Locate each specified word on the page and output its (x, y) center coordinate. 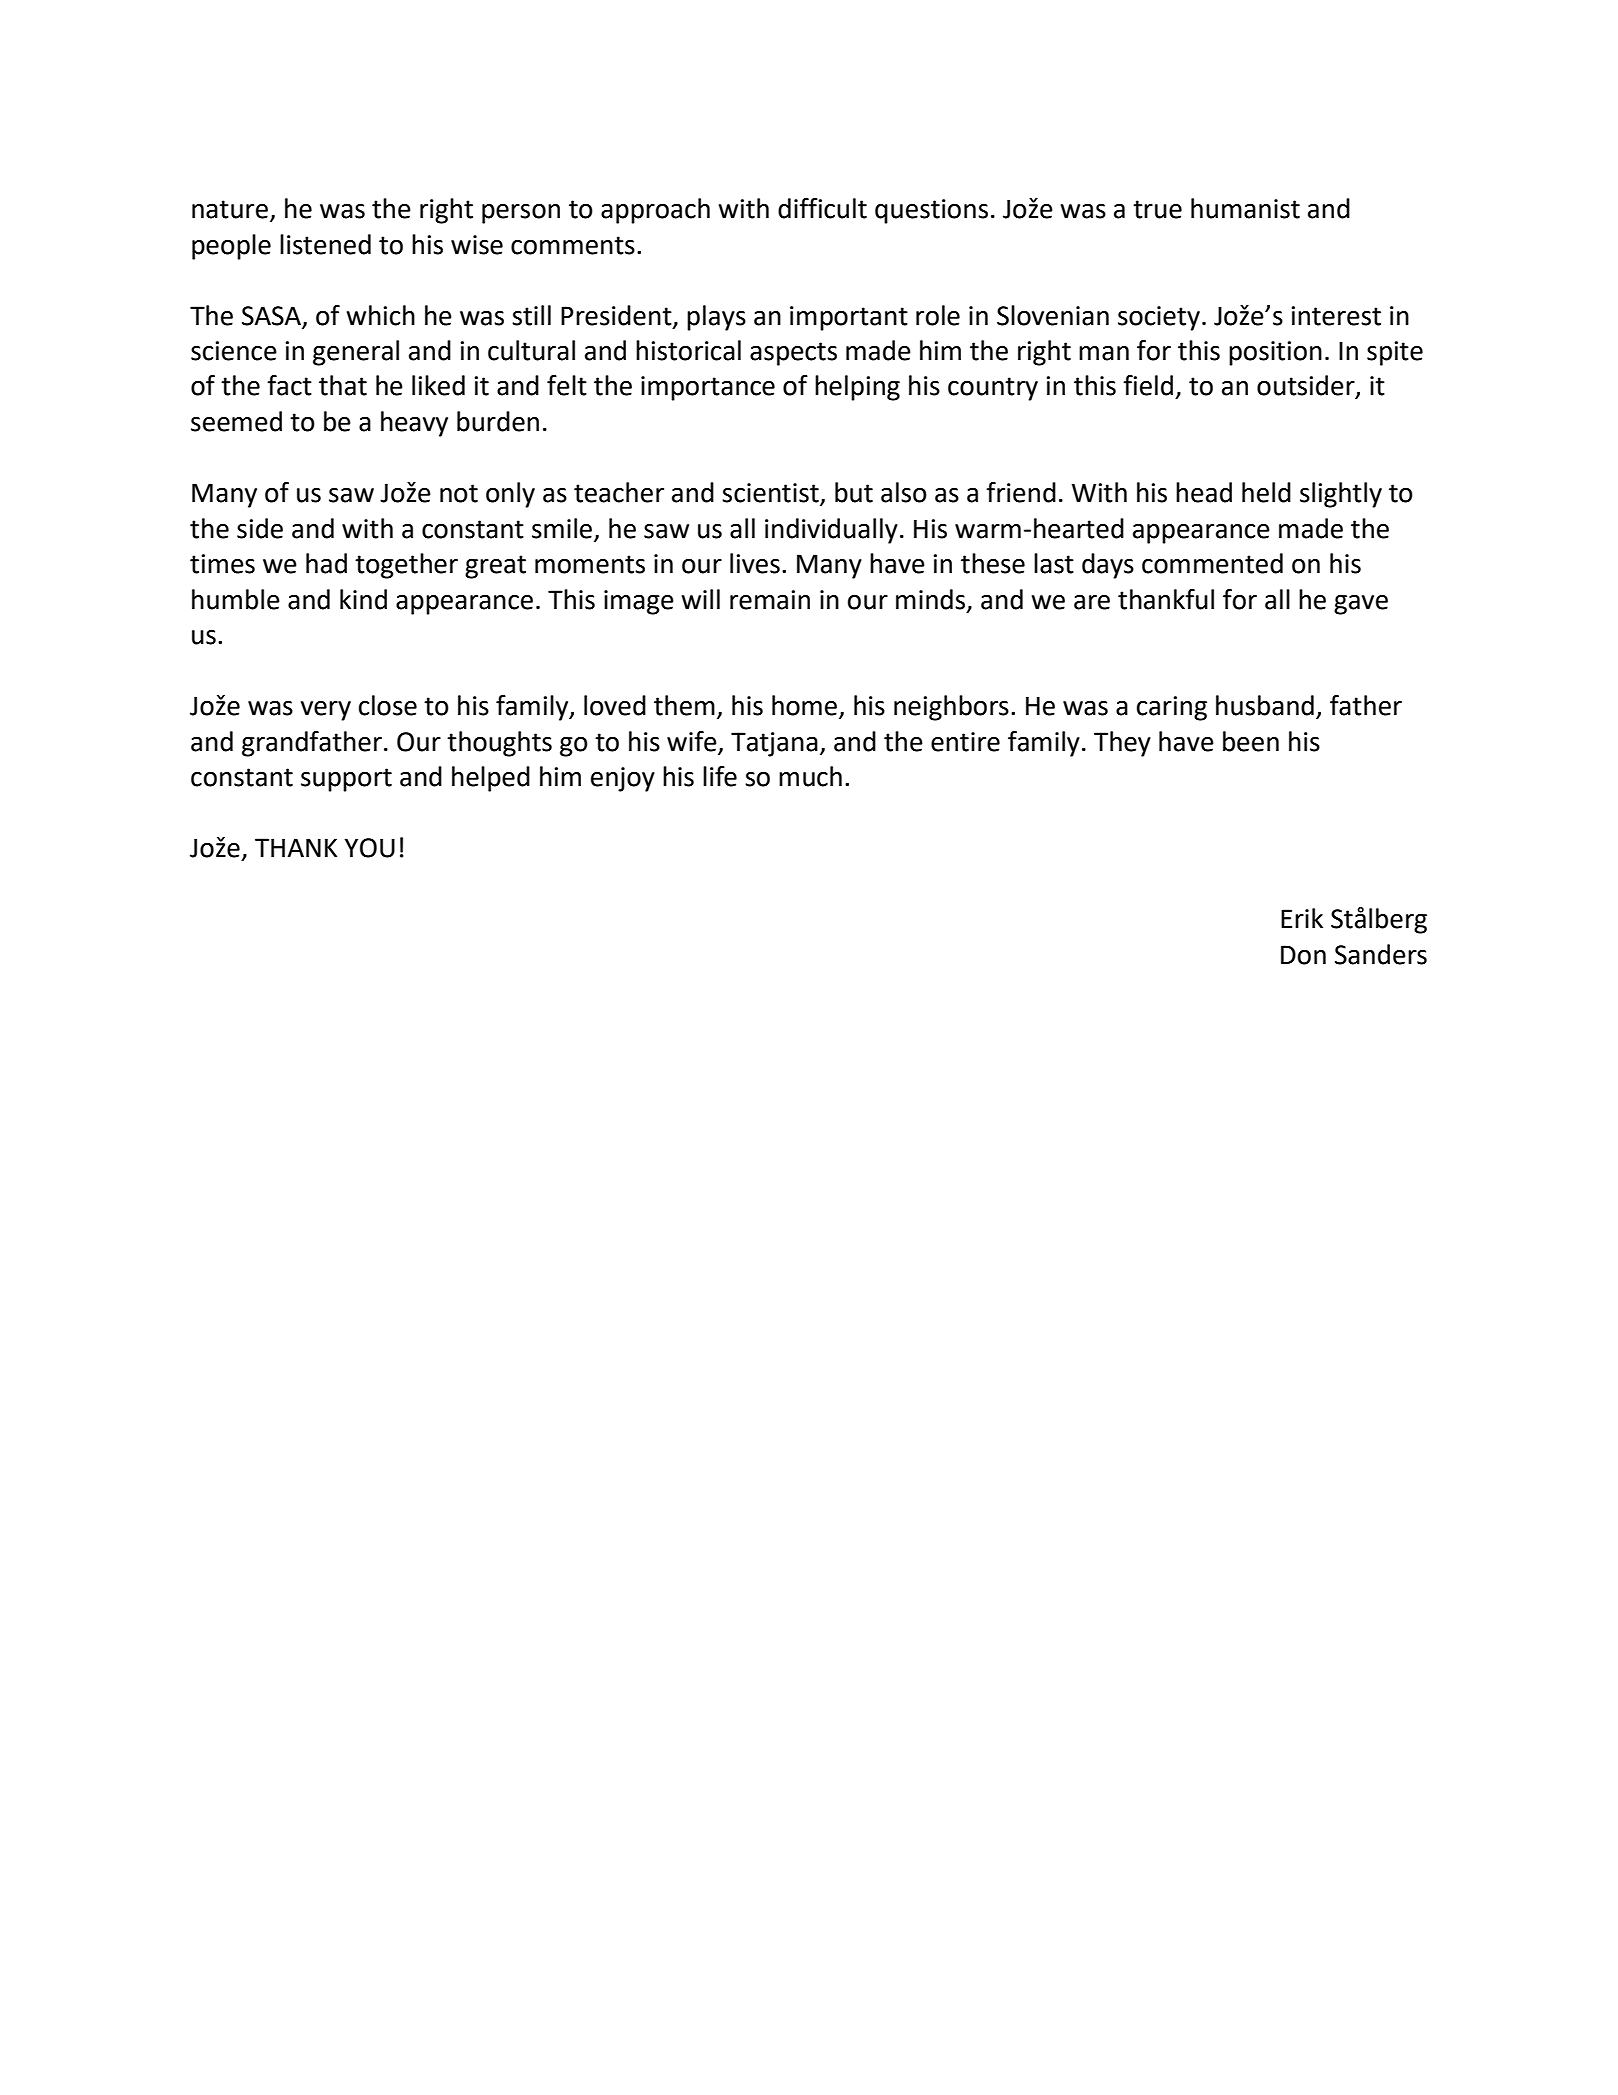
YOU (369, 848)
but (854, 492)
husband (1265, 705)
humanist (1245, 208)
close (388, 705)
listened (325, 244)
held (1266, 492)
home (804, 705)
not (459, 493)
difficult (822, 208)
